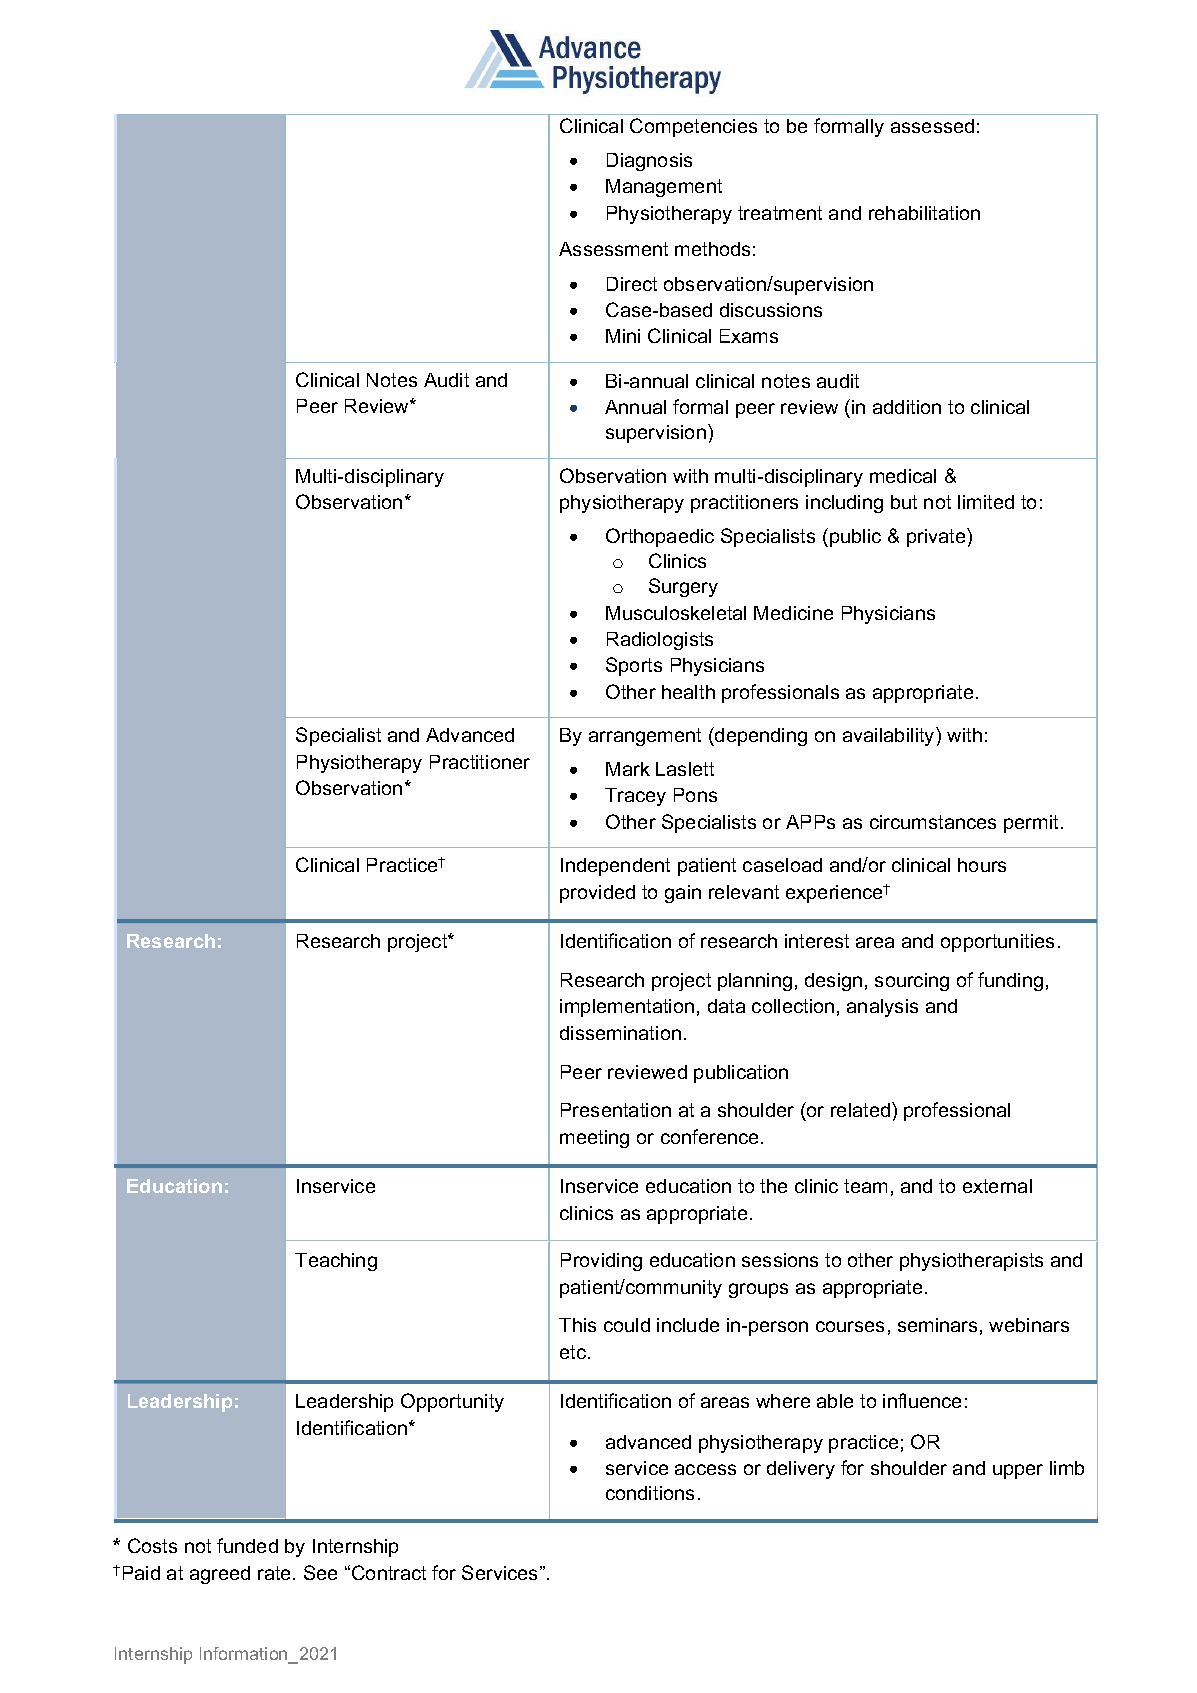 The width and height of the page is (1197, 1693). What do you see at coordinates (660, 641) in the page?
I see `Radiologists` at bounding box center [660, 641].
